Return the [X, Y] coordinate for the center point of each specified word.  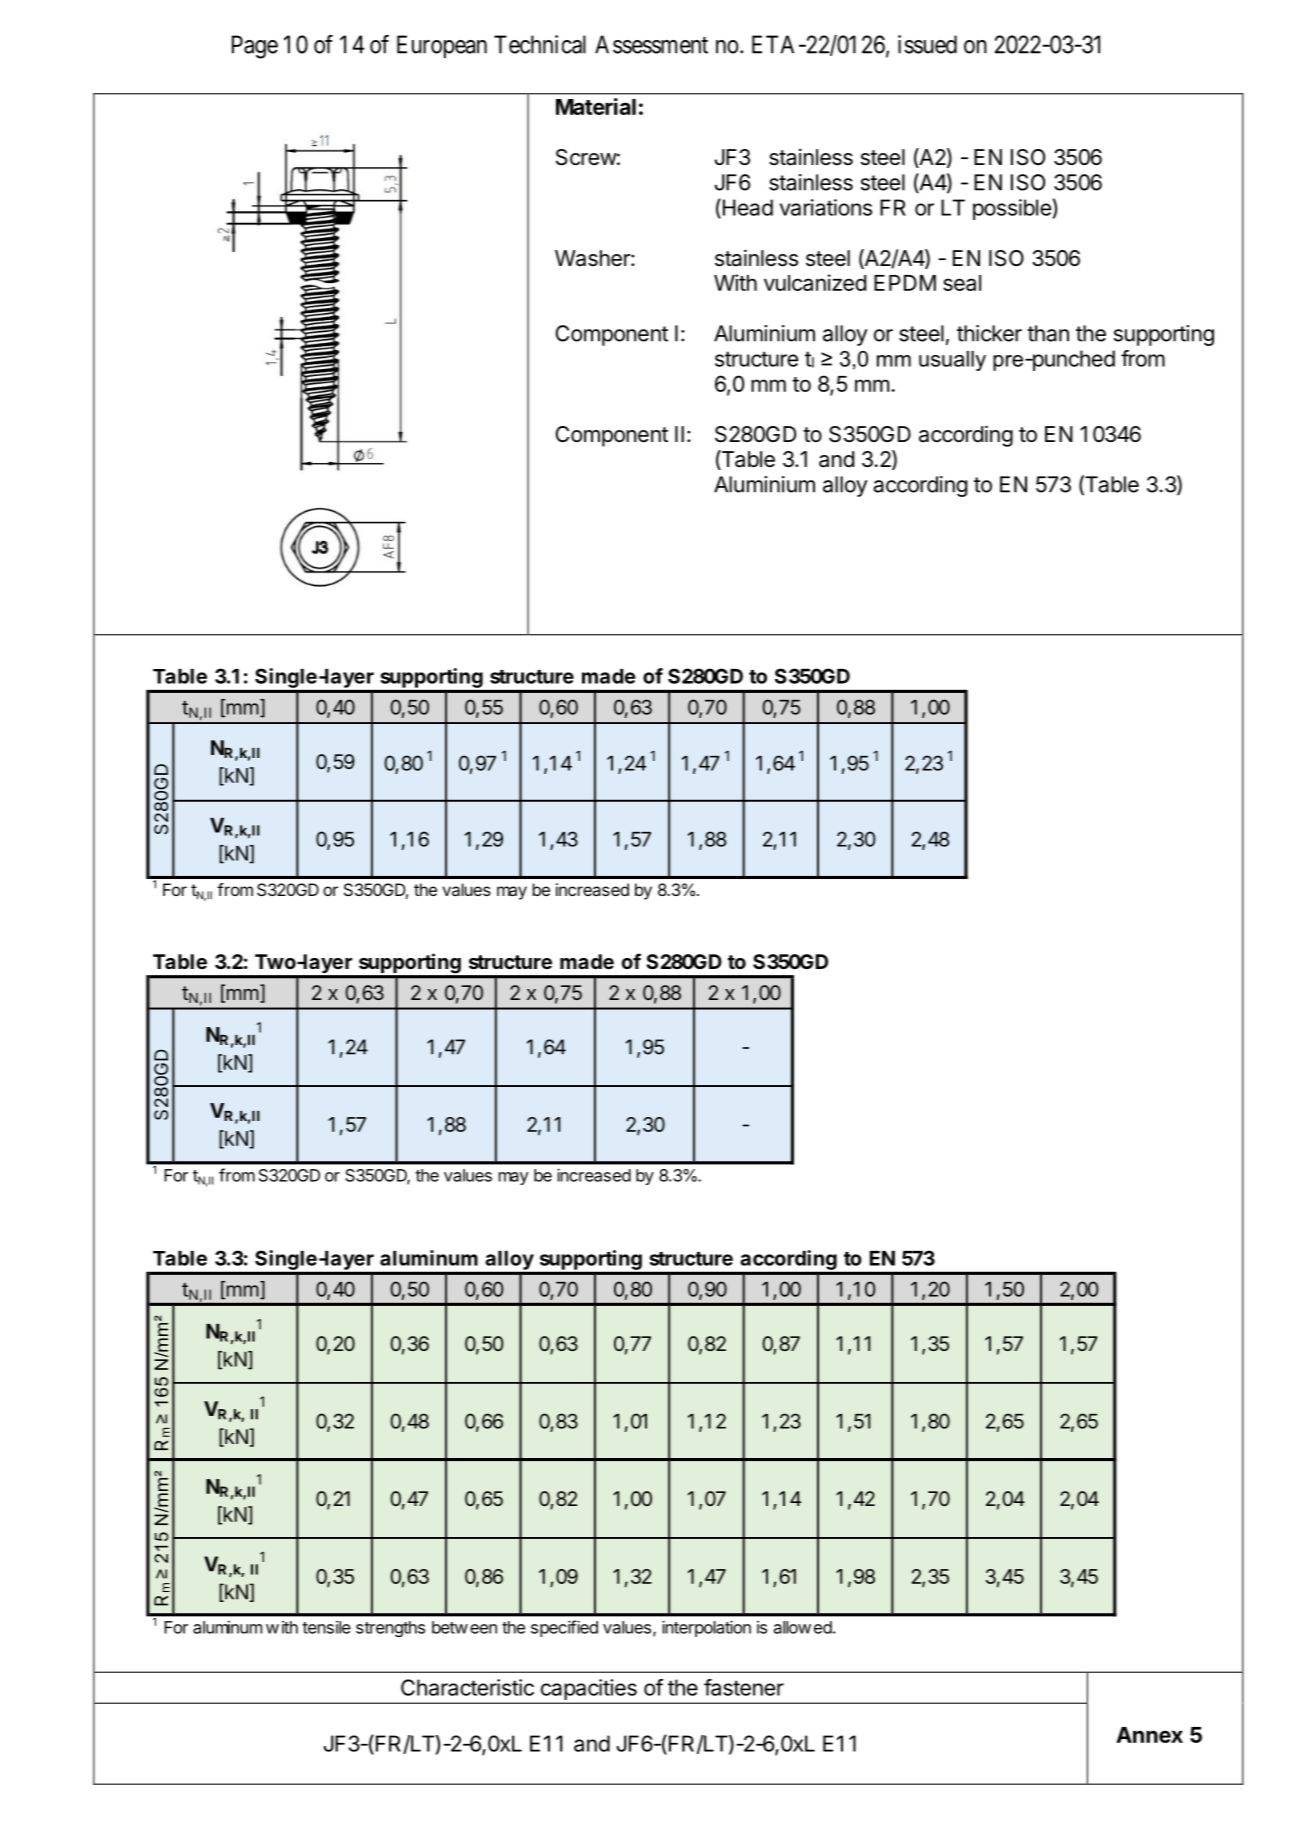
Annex [1149, 1735]
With [735, 282]
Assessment [651, 44]
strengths [390, 1629]
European [442, 46]
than [1048, 333]
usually [952, 361]
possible [1012, 209]
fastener [744, 1687]
